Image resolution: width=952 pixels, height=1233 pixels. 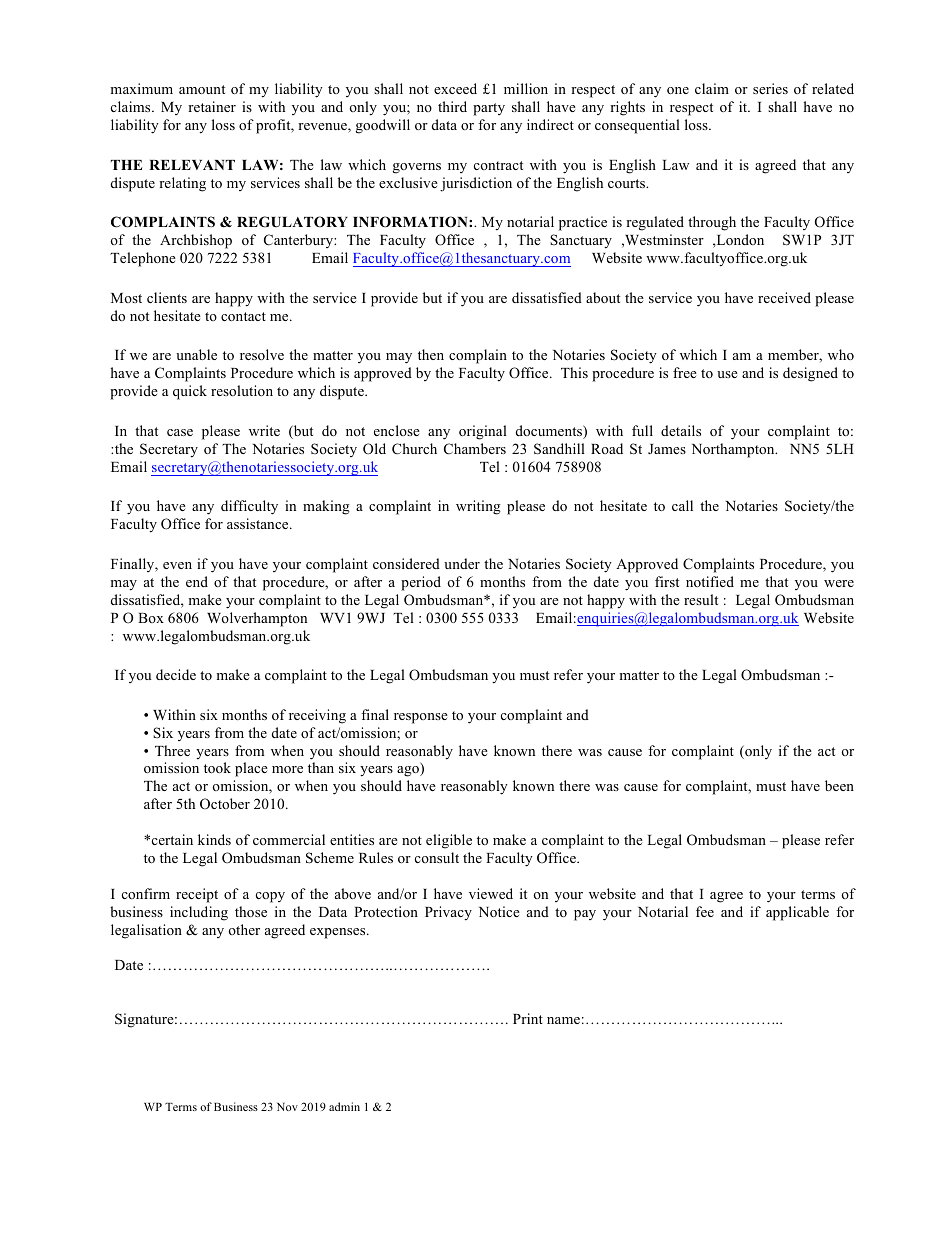 What do you see at coordinates (563, 1020) in the page?
I see `name` at bounding box center [563, 1020].
